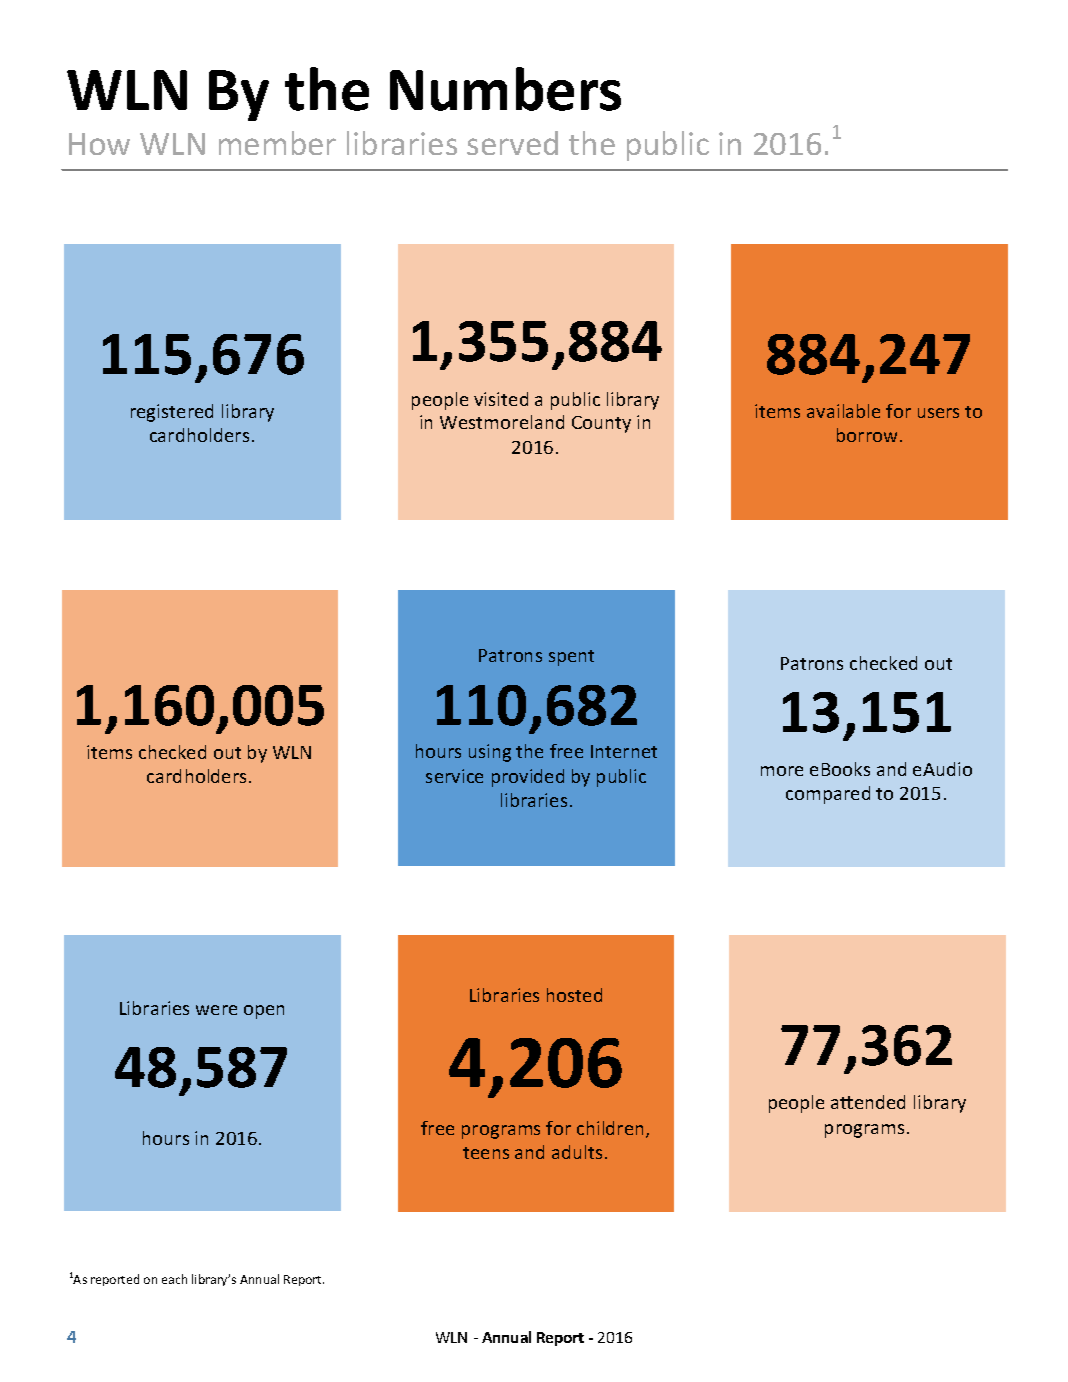 Image resolution: width=1068 pixels, height=1382 pixels. What do you see at coordinates (486, 1153) in the screenshot?
I see `teens` at bounding box center [486, 1153].
